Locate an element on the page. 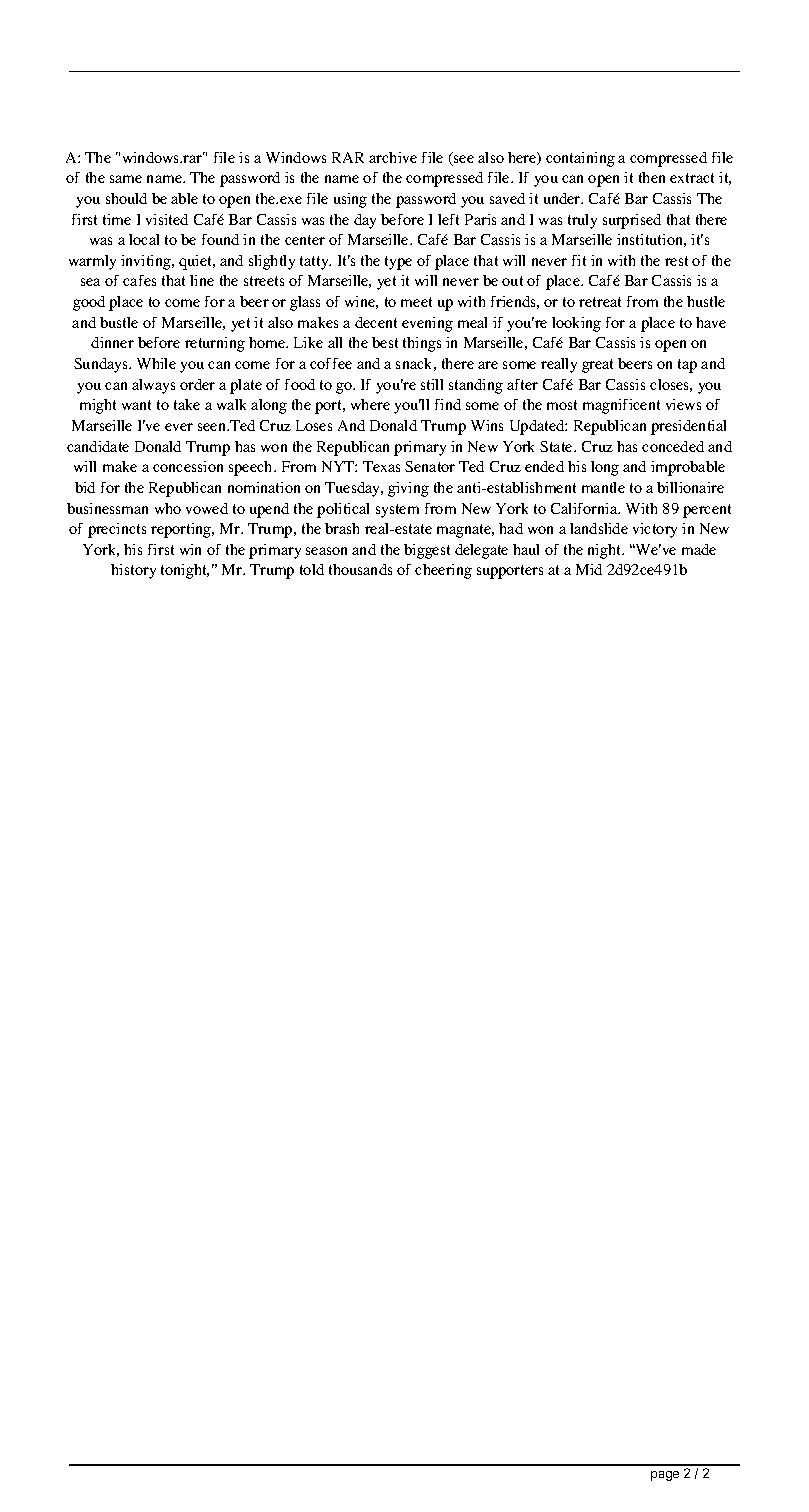  history is located at coordinates (133, 571).
